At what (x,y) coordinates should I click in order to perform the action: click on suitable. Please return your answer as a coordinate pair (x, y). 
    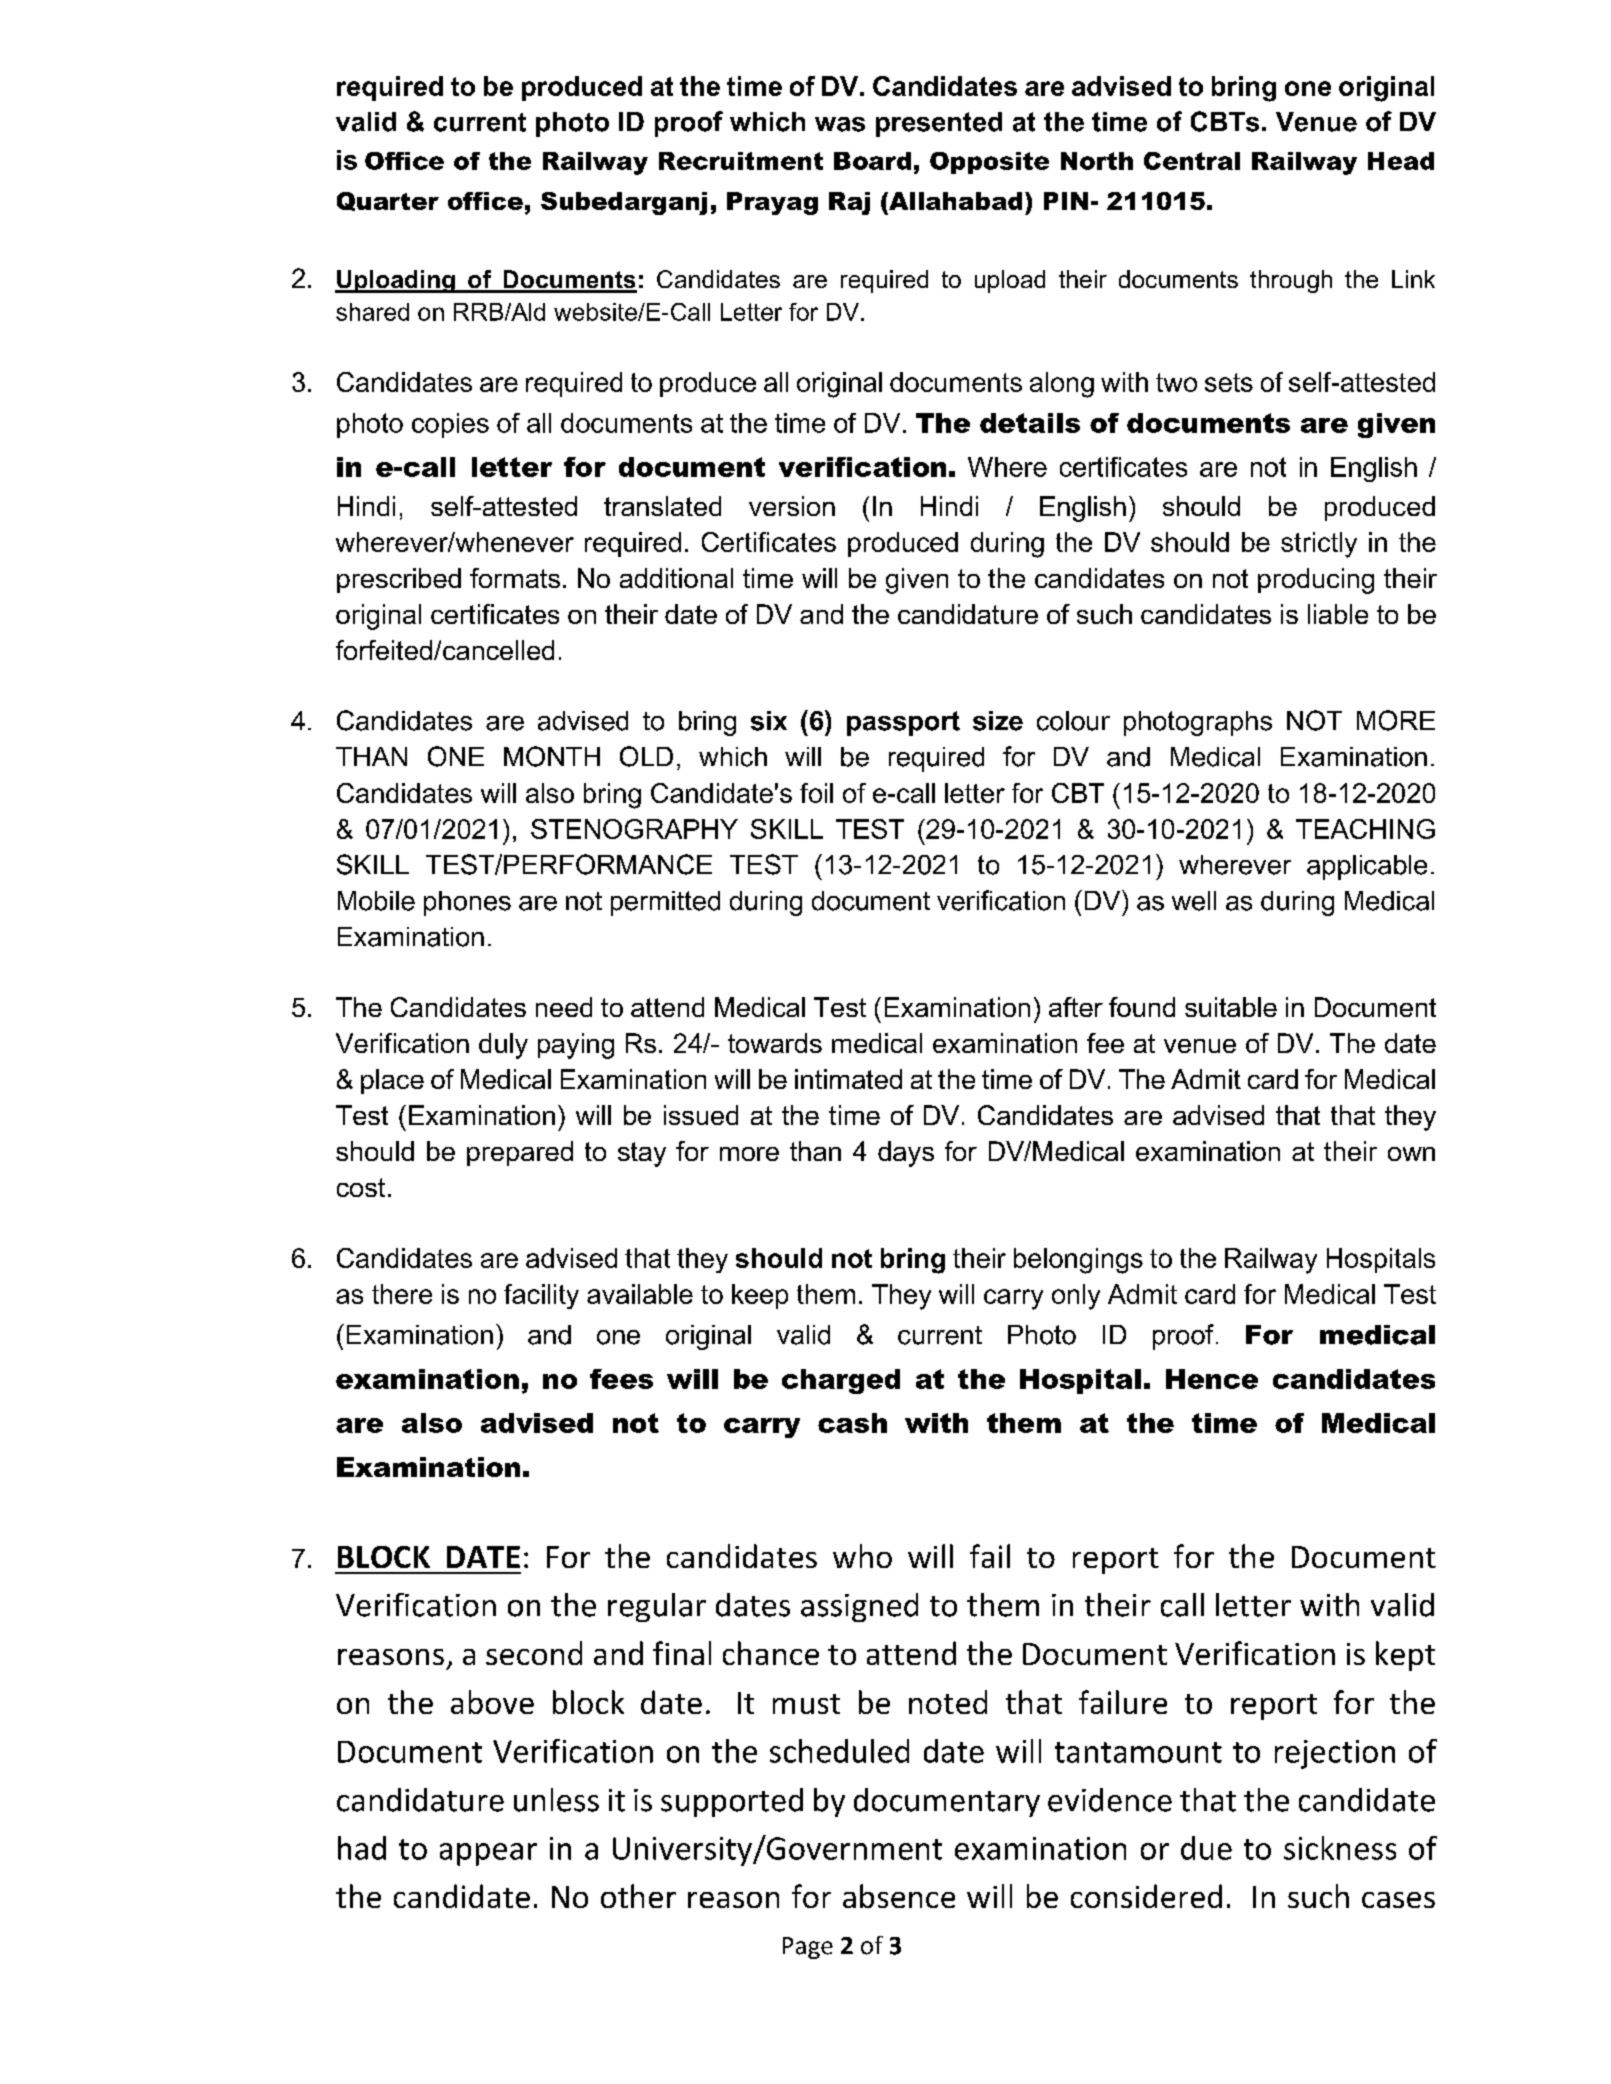
    Looking at the image, I should click on (1231, 1007).
